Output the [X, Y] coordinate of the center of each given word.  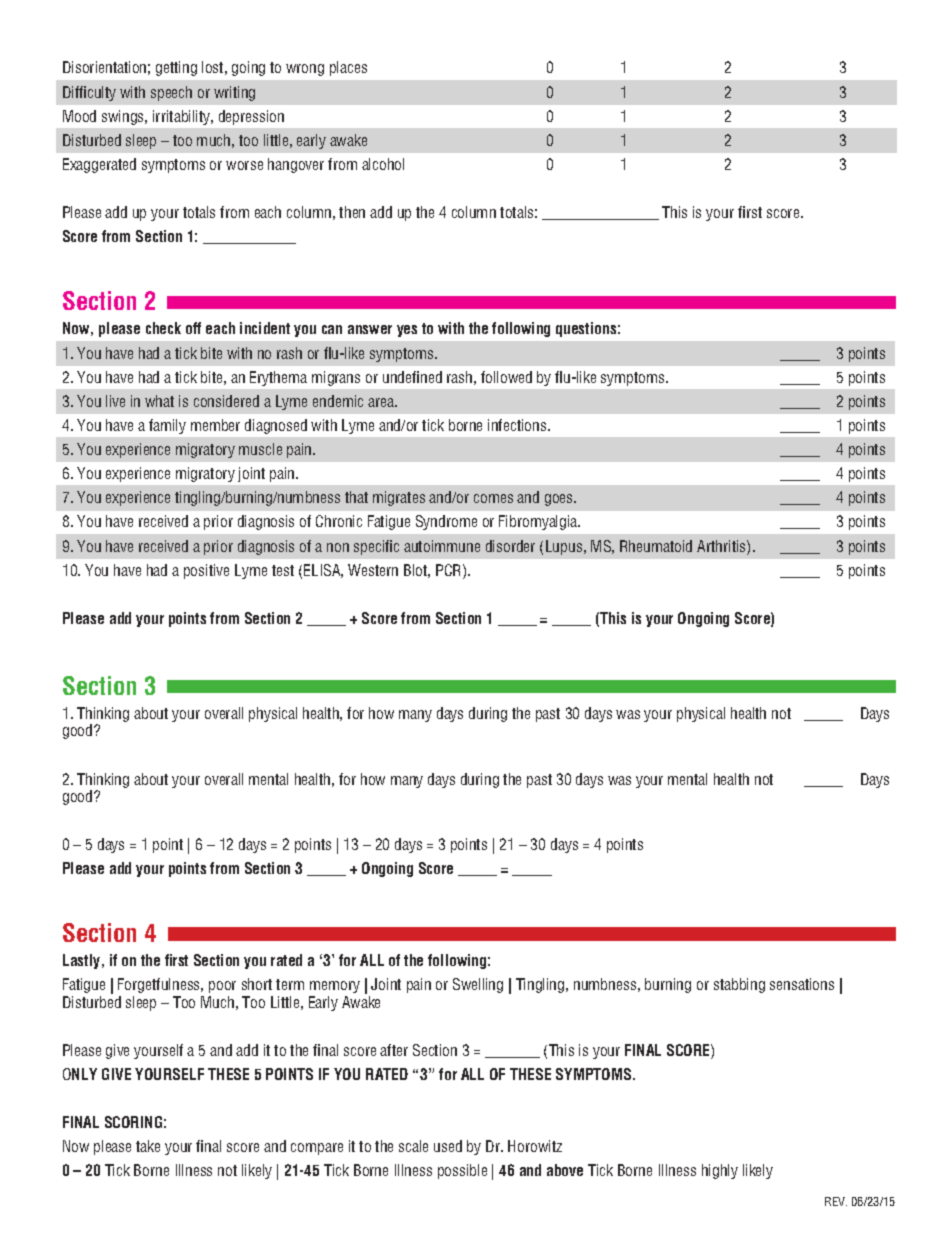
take [148, 1146]
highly [720, 1171]
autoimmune [442, 546]
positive [206, 571]
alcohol [383, 164]
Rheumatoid [656, 546]
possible [462, 1171]
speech [171, 93]
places [348, 68]
